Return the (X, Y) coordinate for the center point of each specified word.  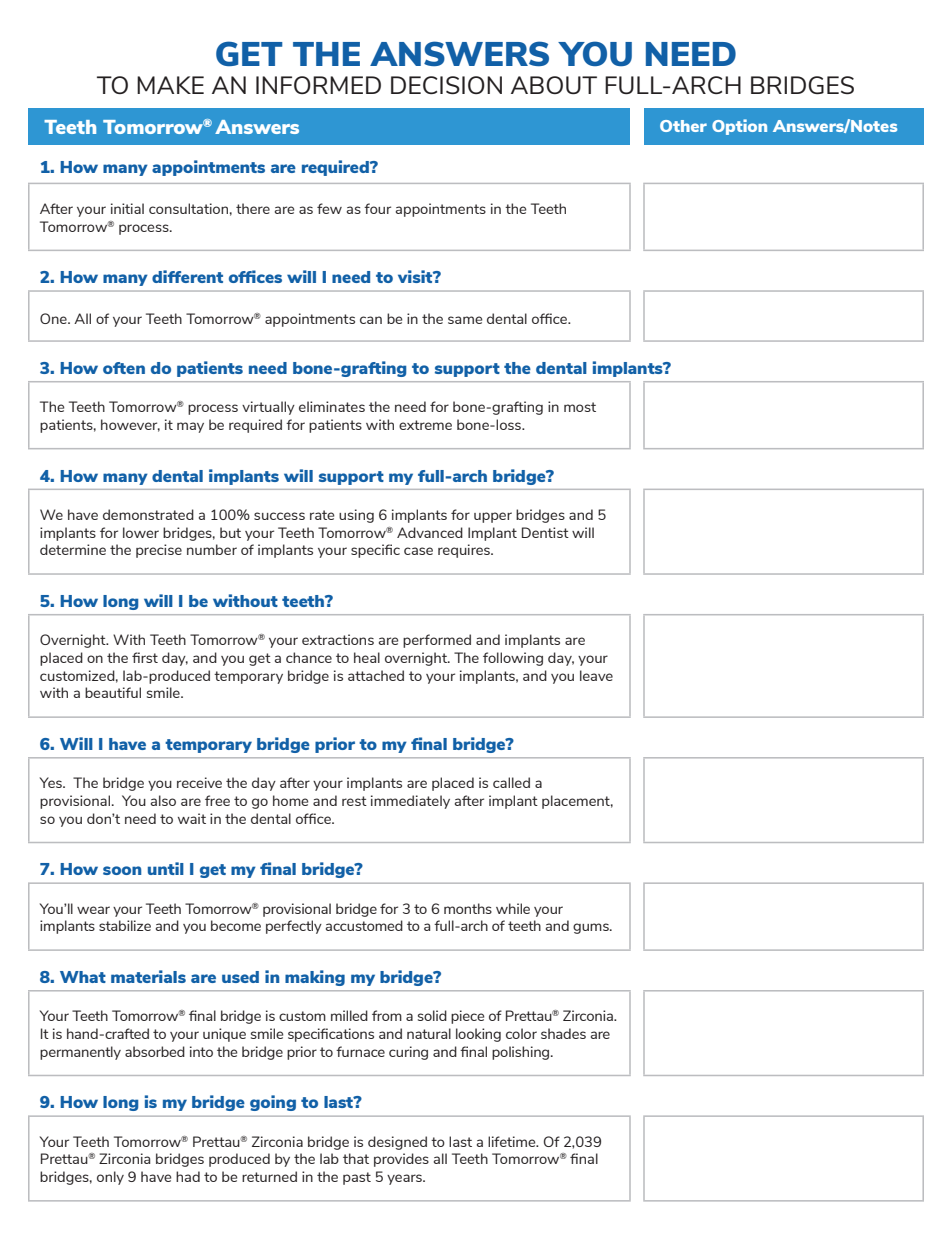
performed (437, 641)
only (110, 1178)
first (145, 657)
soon (122, 870)
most (580, 407)
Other (683, 126)
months (468, 908)
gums (592, 928)
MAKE (170, 85)
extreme (425, 425)
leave (596, 675)
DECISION (446, 85)
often (124, 368)
